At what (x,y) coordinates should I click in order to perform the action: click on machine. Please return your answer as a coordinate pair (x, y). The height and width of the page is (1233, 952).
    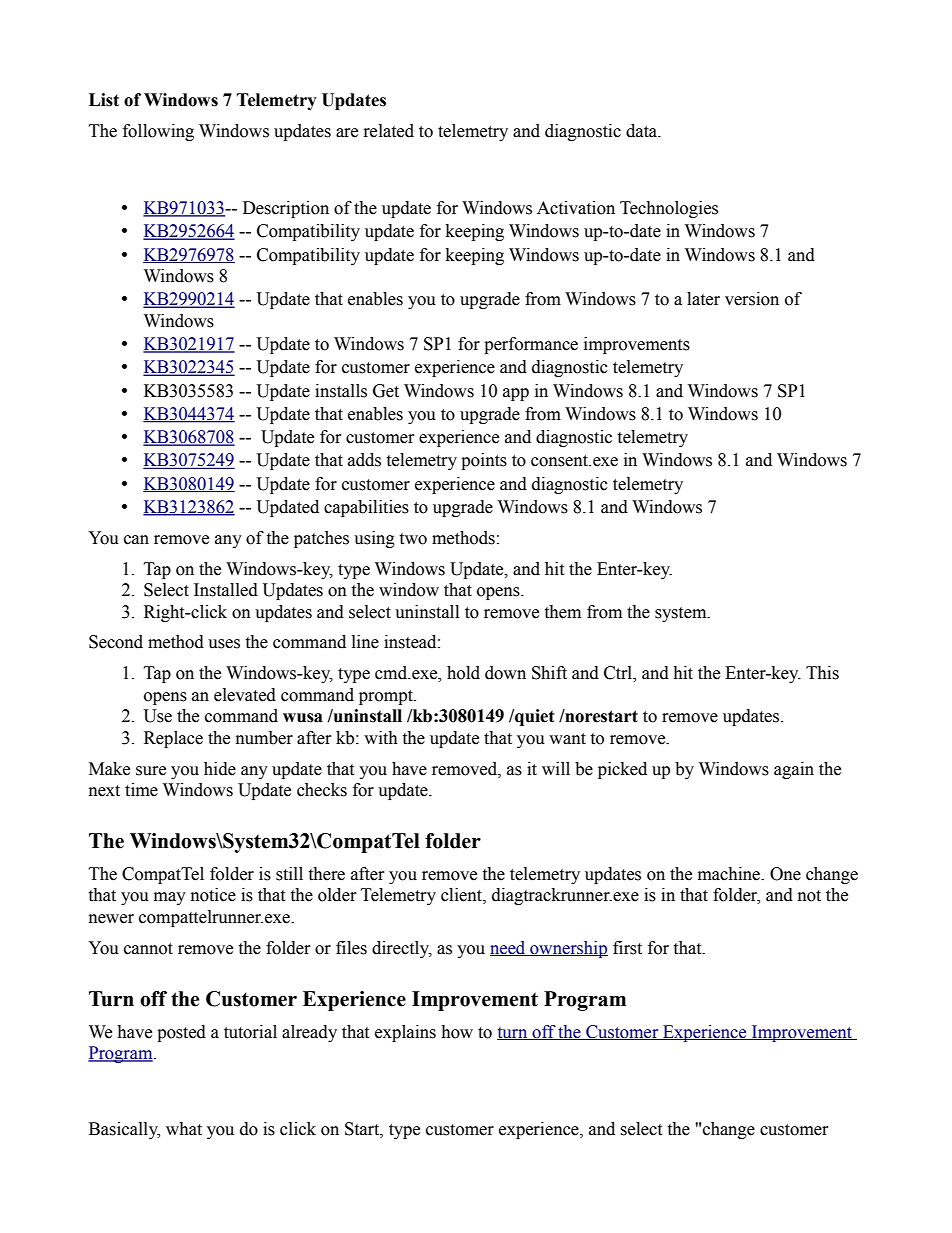
    Looking at the image, I should click on (730, 874).
